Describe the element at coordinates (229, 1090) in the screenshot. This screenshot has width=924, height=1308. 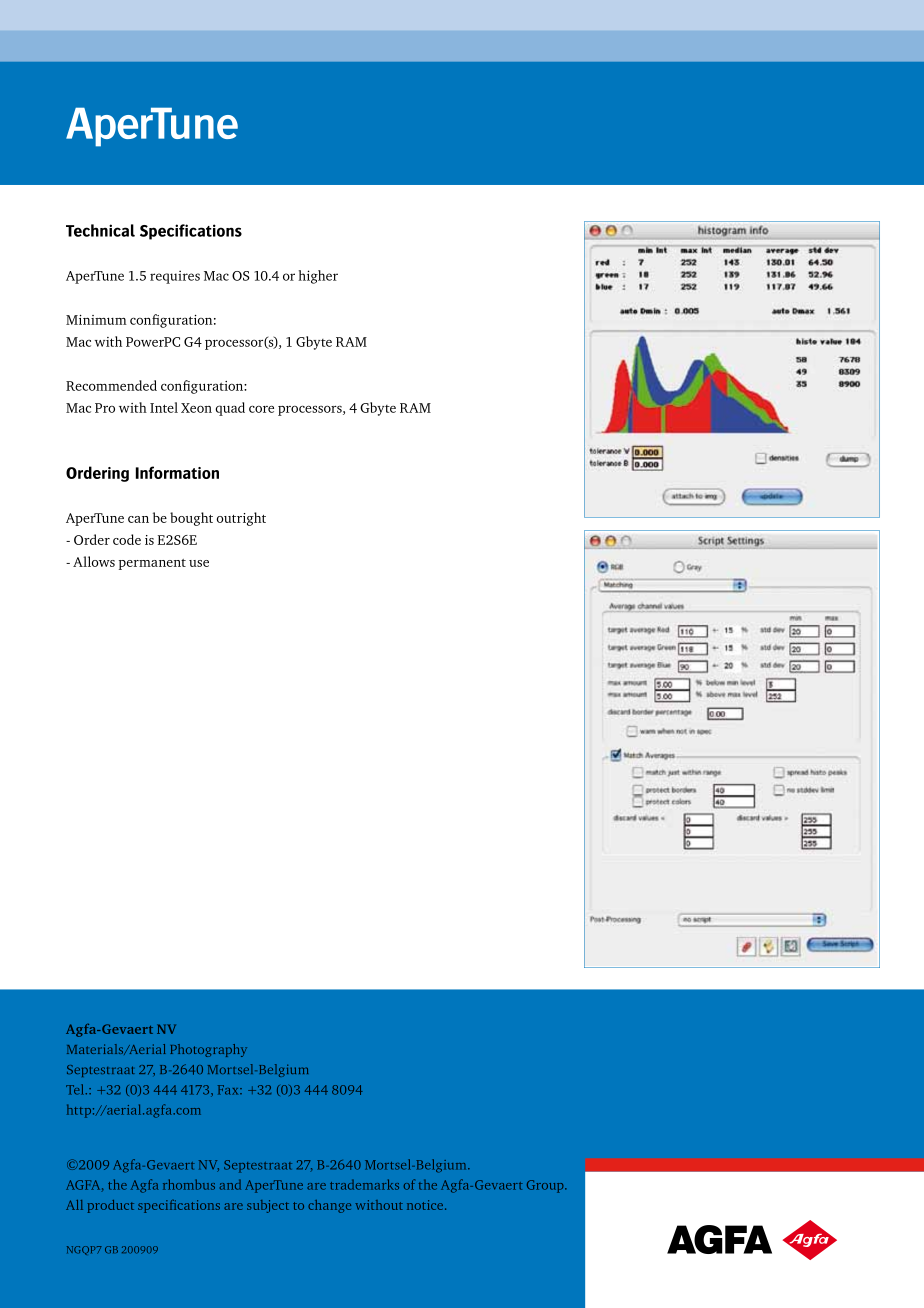
I see `Fax` at that location.
